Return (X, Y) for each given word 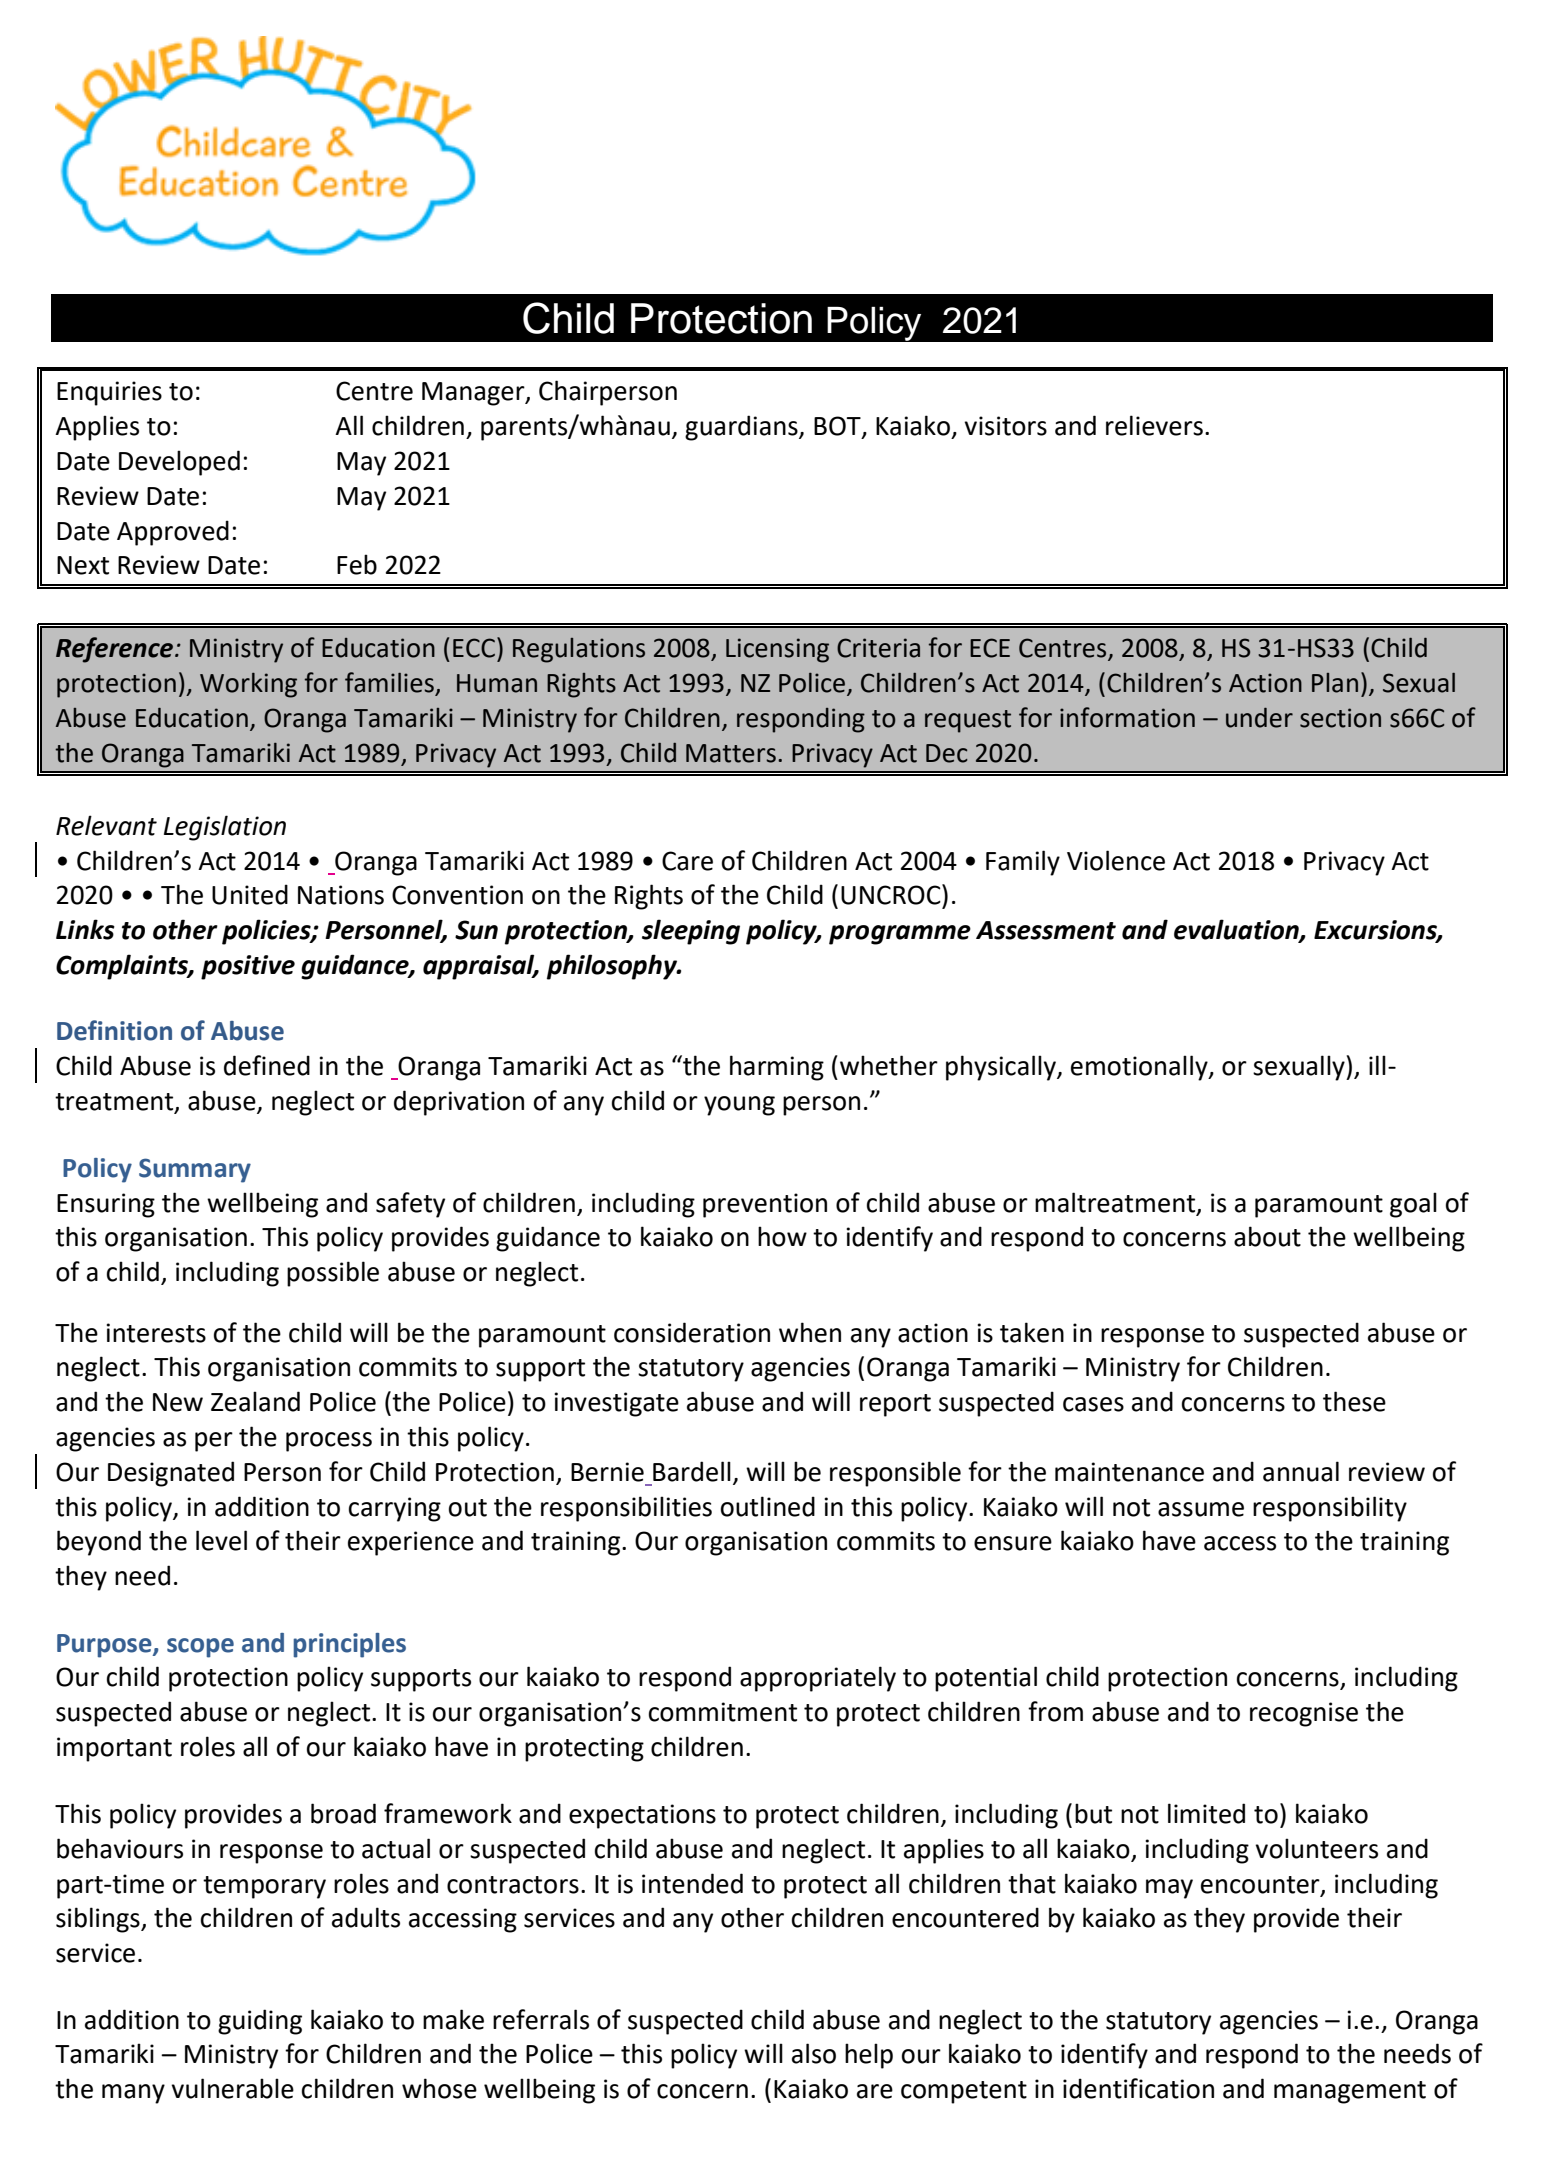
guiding (260, 2022)
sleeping (691, 932)
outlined (768, 1506)
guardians (742, 428)
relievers (1154, 425)
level (221, 1540)
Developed (179, 463)
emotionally (1140, 1068)
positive (248, 967)
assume (1201, 1509)
